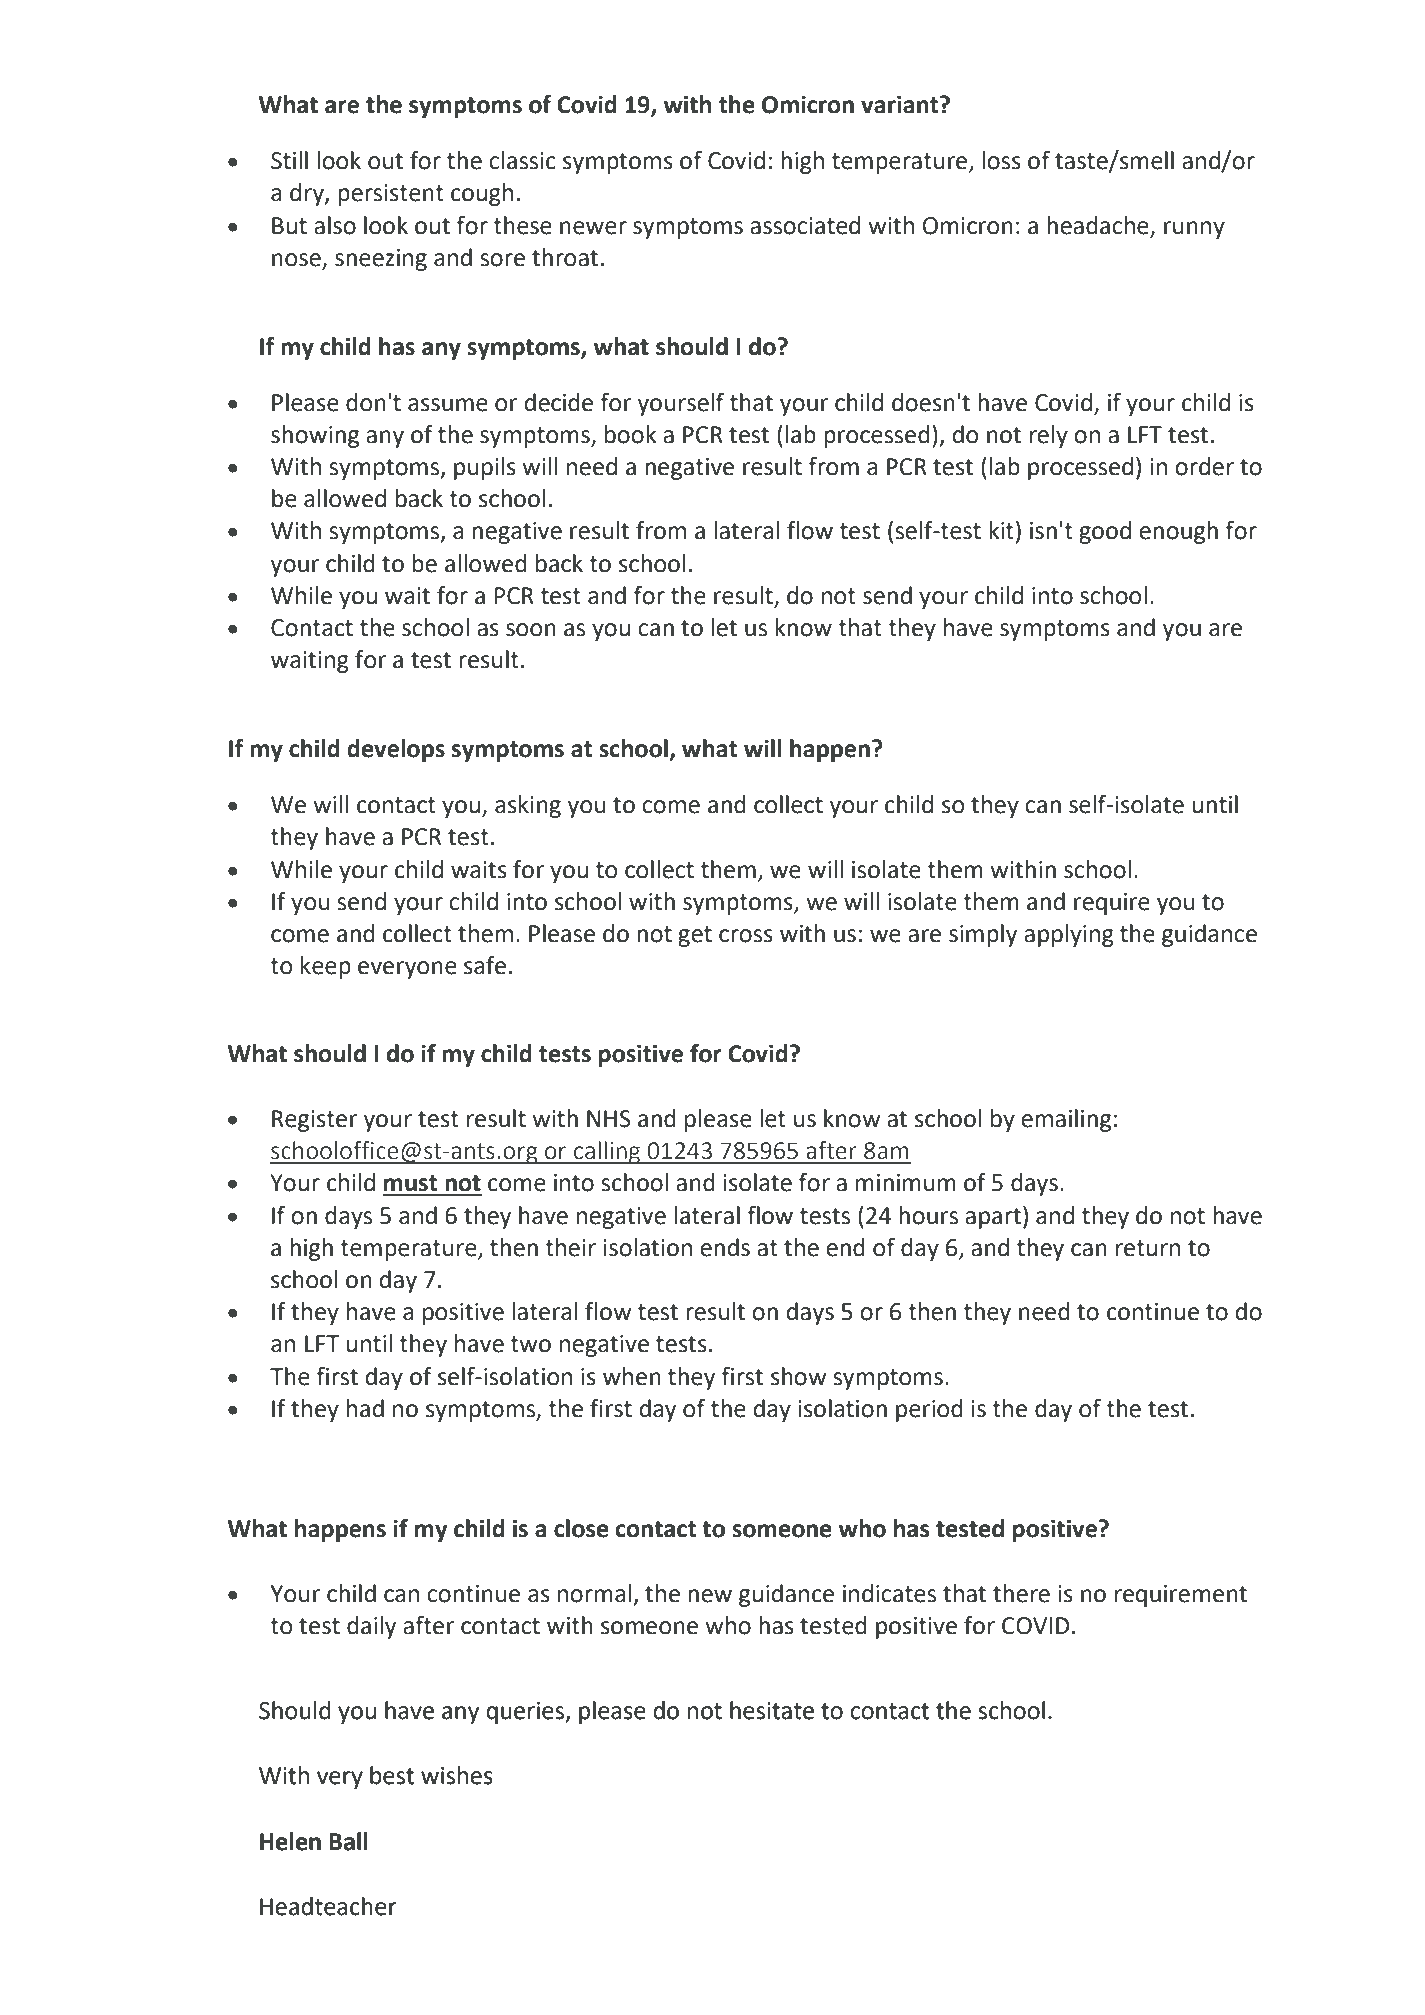  I want to click on headache, so click(1098, 225).
